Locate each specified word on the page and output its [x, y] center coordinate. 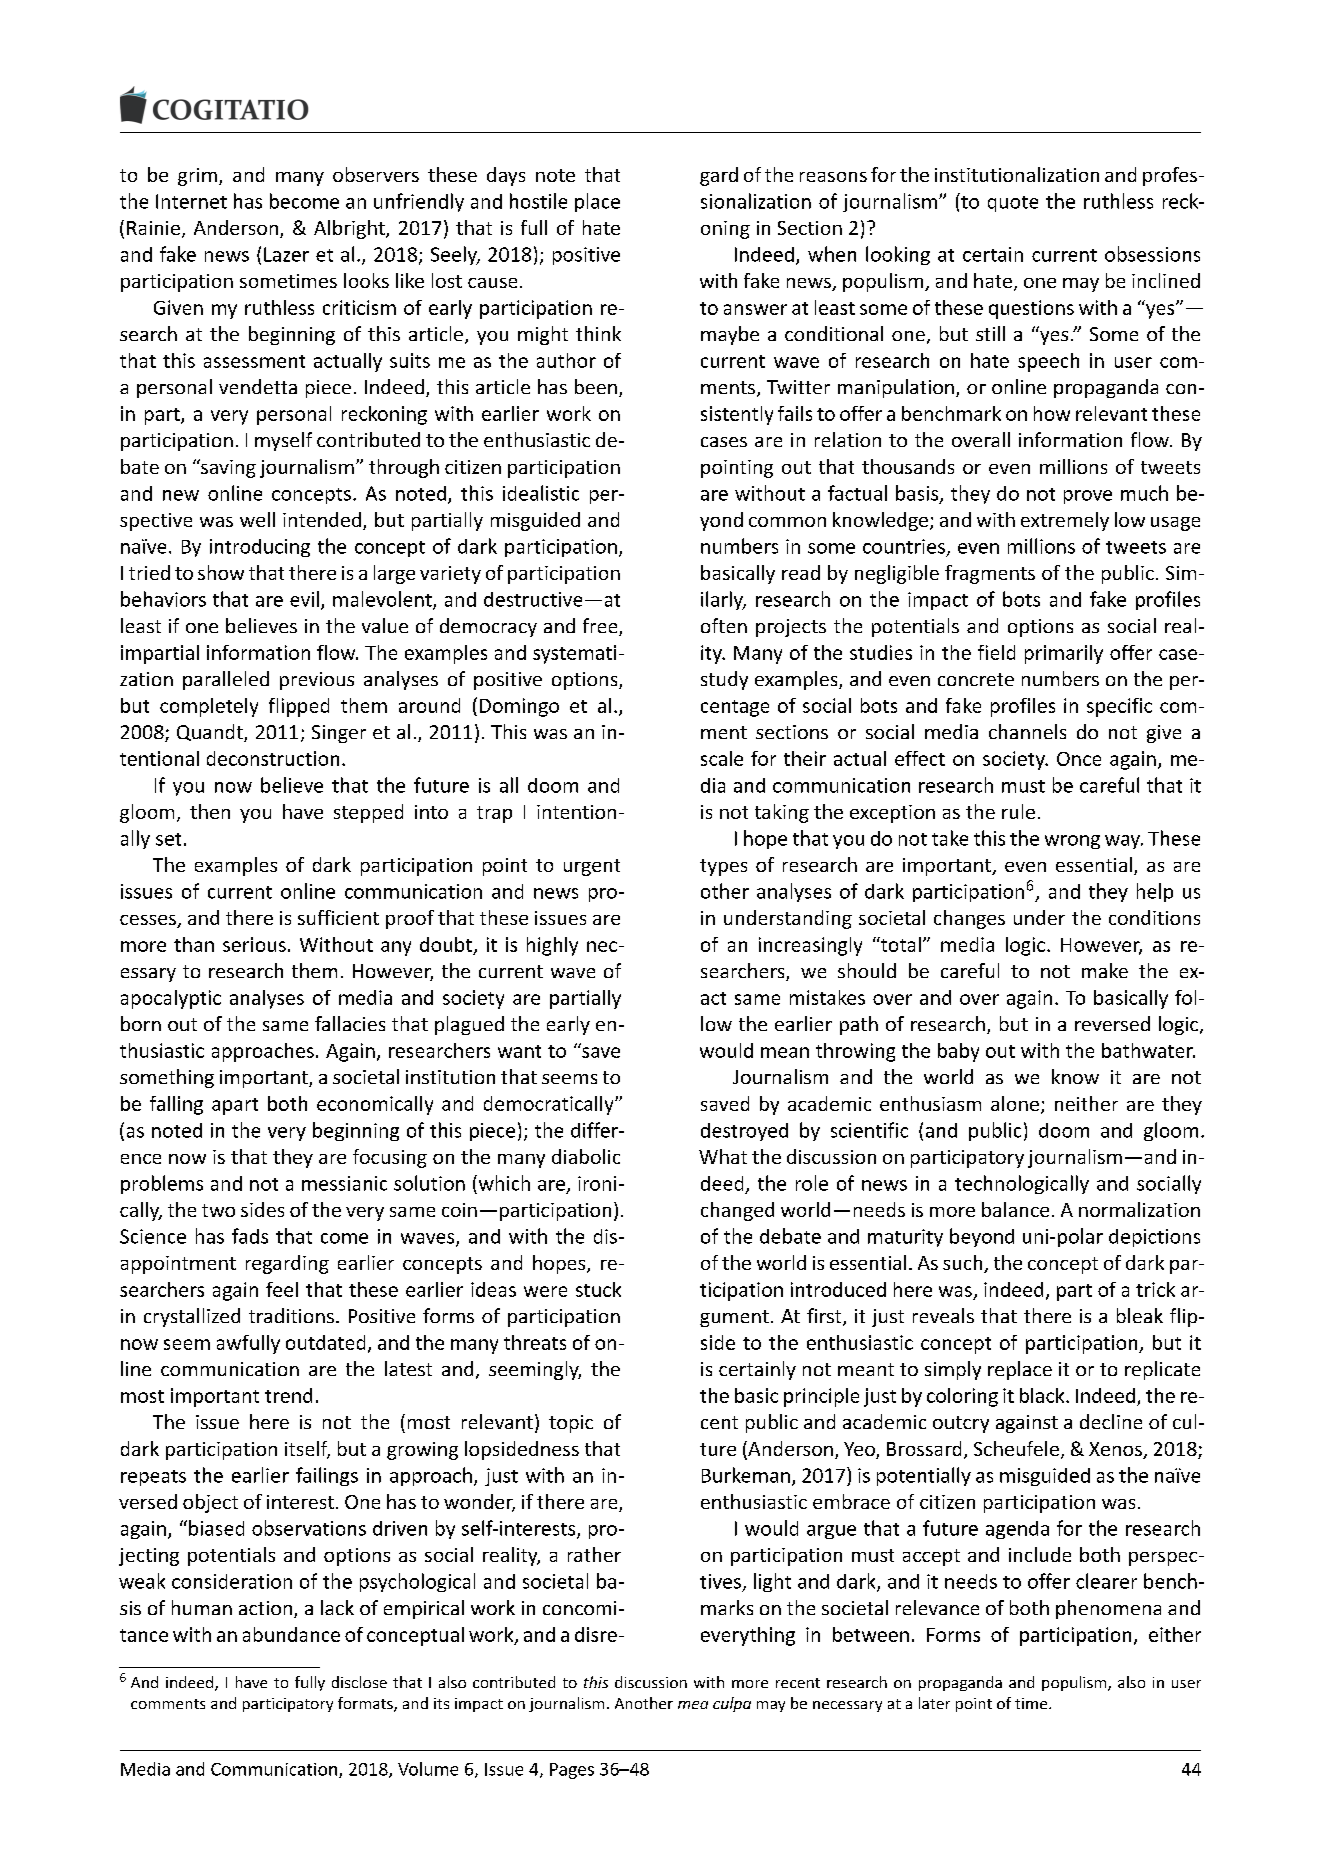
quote [1013, 204]
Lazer [286, 254]
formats [366, 1704]
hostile [538, 201]
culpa [732, 1704]
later [934, 1703]
